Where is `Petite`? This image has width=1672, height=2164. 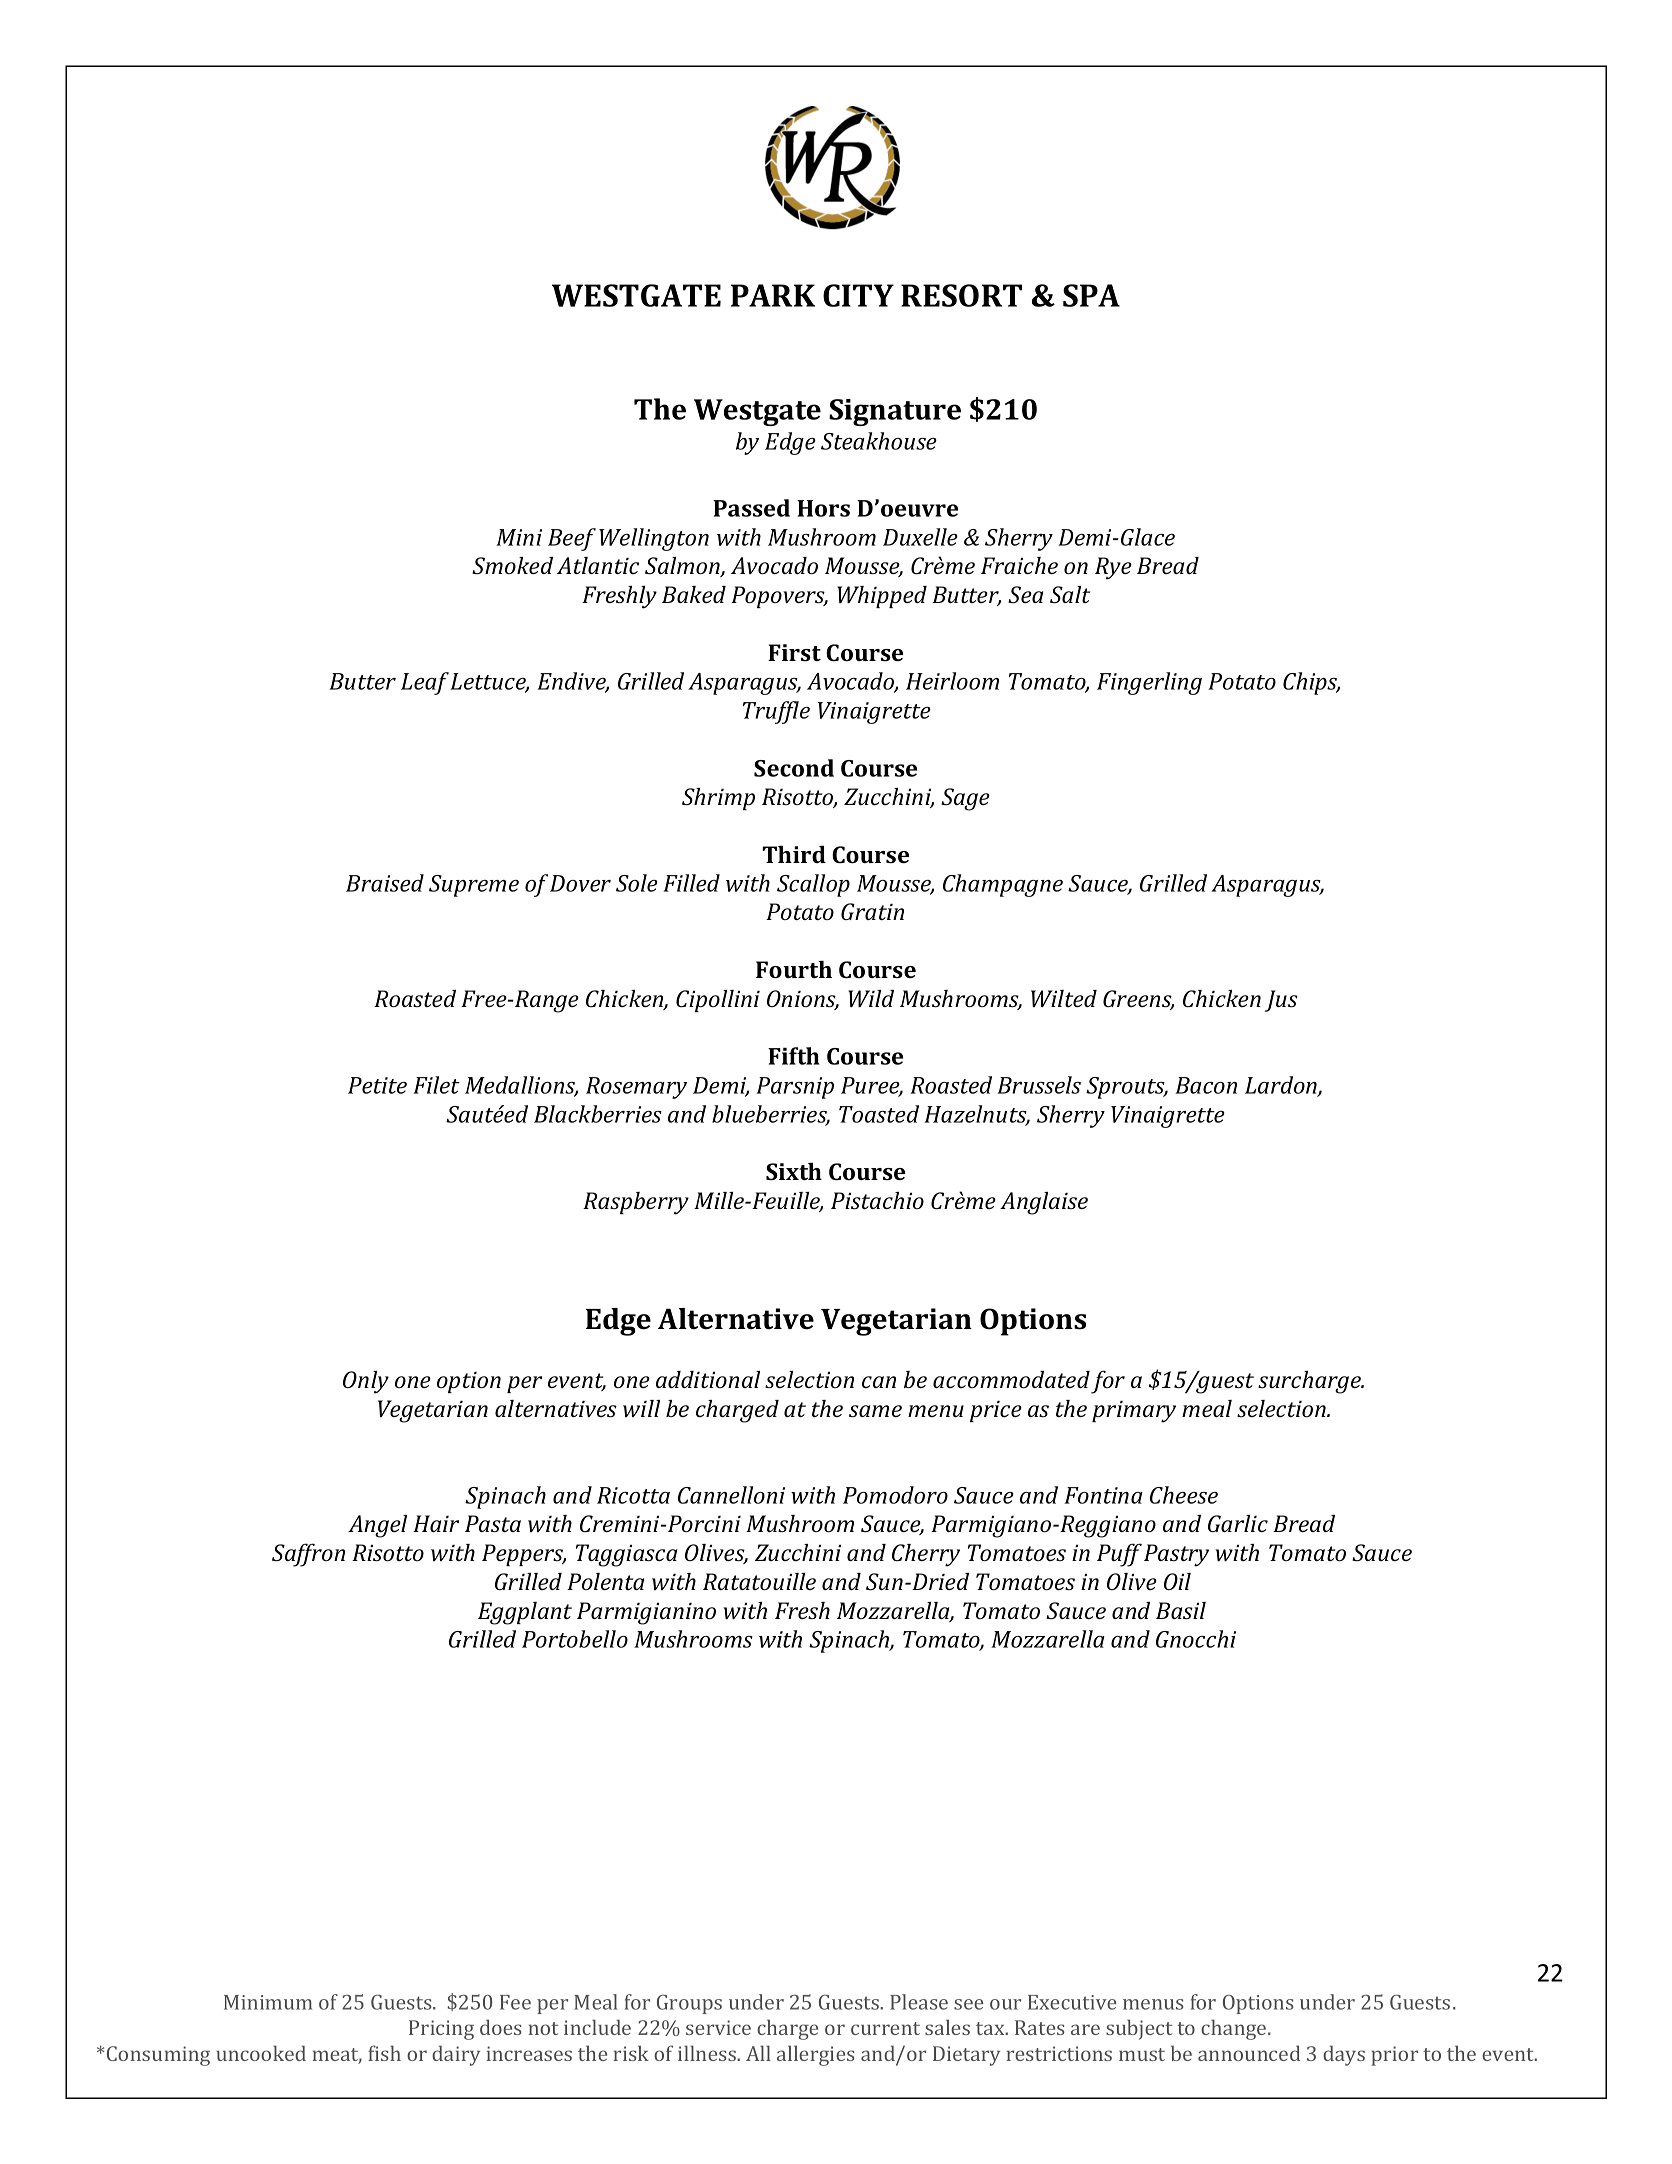 Petite is located at coordinates (377, 1085).
